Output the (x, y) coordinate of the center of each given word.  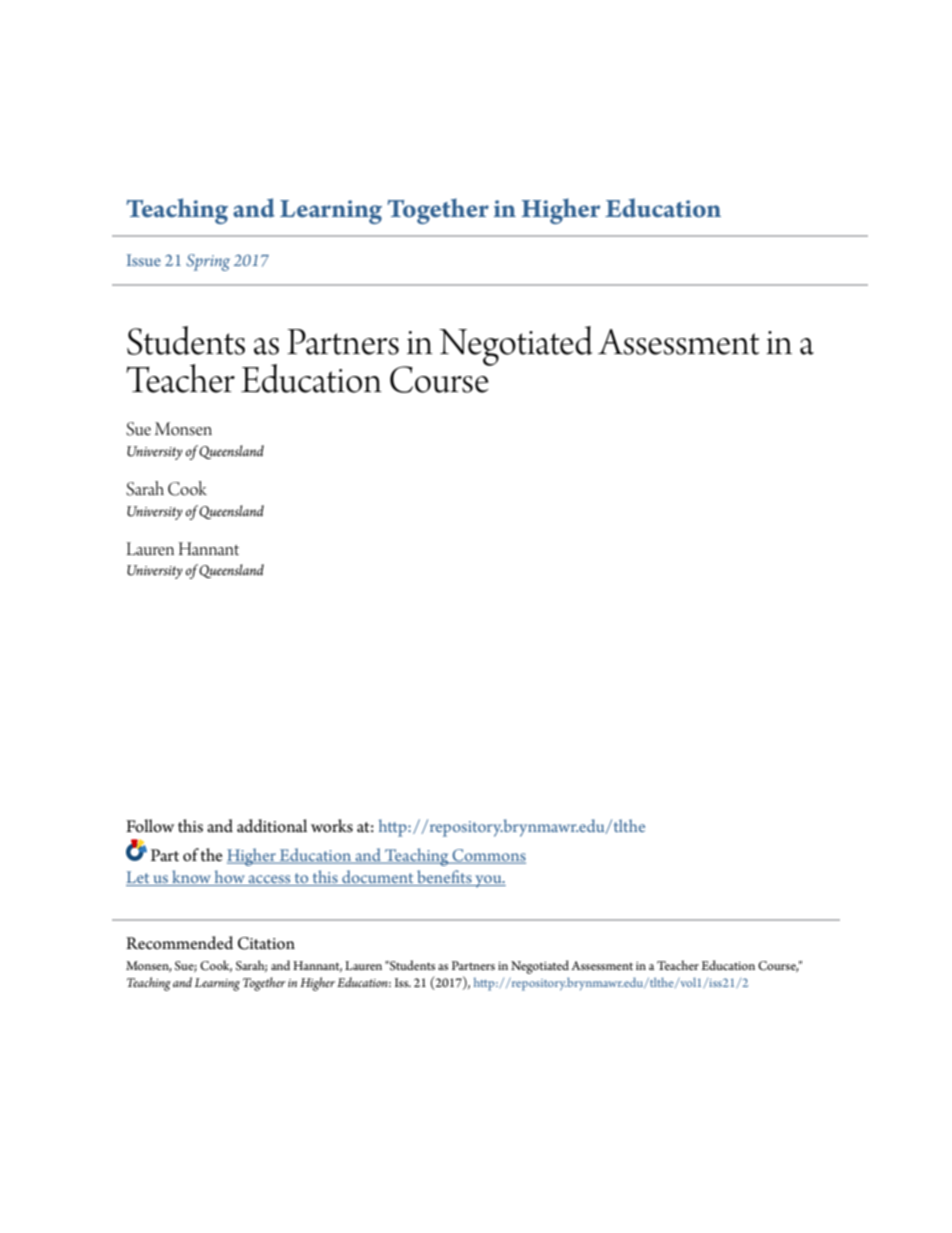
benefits (444, 878)
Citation (266, 943)
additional (272, 826)
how (229, 878)
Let (139, 878)
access (269, 880)
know (191, 878)
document (378, 878)
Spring (208, 262)
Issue (144, 260)
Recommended (179, 943)
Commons (488, 856)
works (332, 826)
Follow (150, 826)
